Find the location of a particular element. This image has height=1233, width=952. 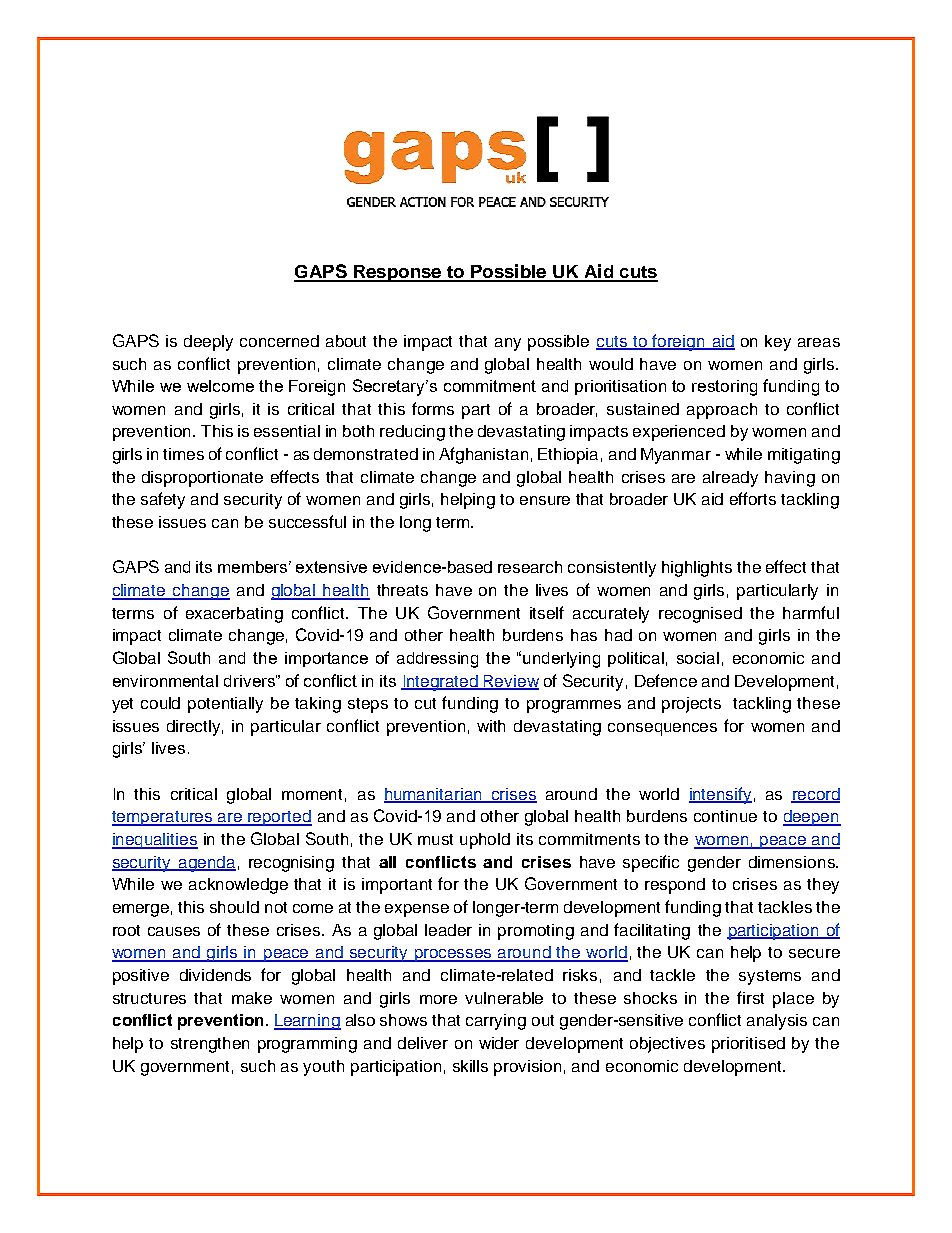

key is located at coordinates (778, 343).
